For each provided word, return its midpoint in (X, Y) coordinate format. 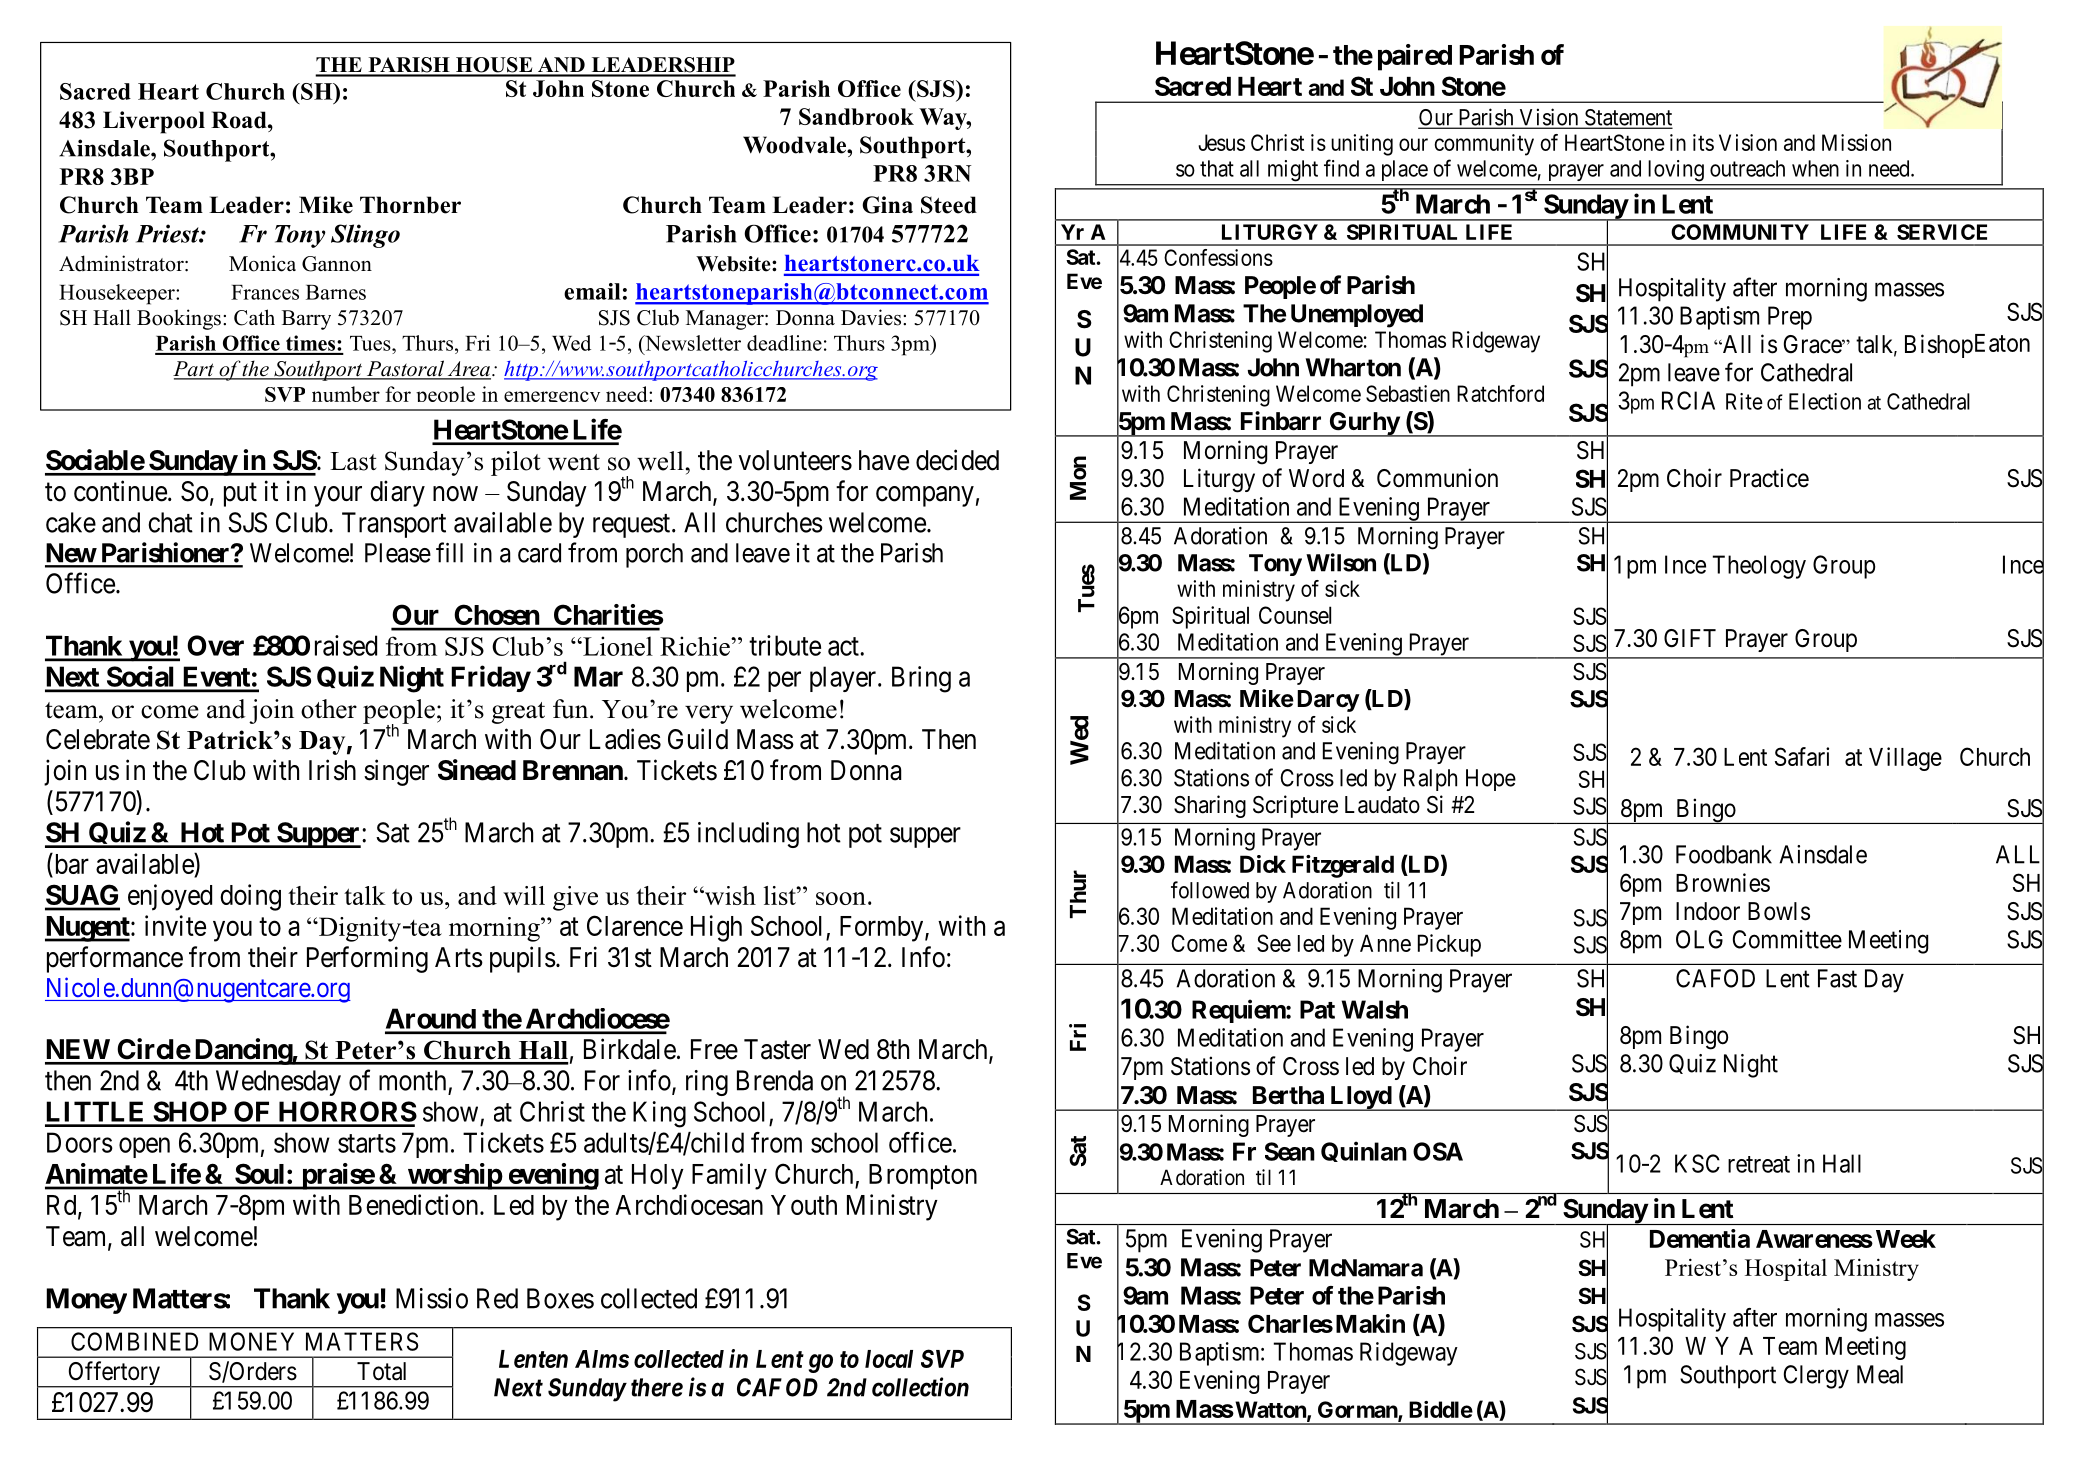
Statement (1627, 118)
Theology (1759, 567)
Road (240, 120)
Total (381, 1371)
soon (841, 898)
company (925, 496)
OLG (1699, 939)
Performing (367, 959)
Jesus (1221, 142)
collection (920, 1387)
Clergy (1816, 1377)
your (338, 496)
